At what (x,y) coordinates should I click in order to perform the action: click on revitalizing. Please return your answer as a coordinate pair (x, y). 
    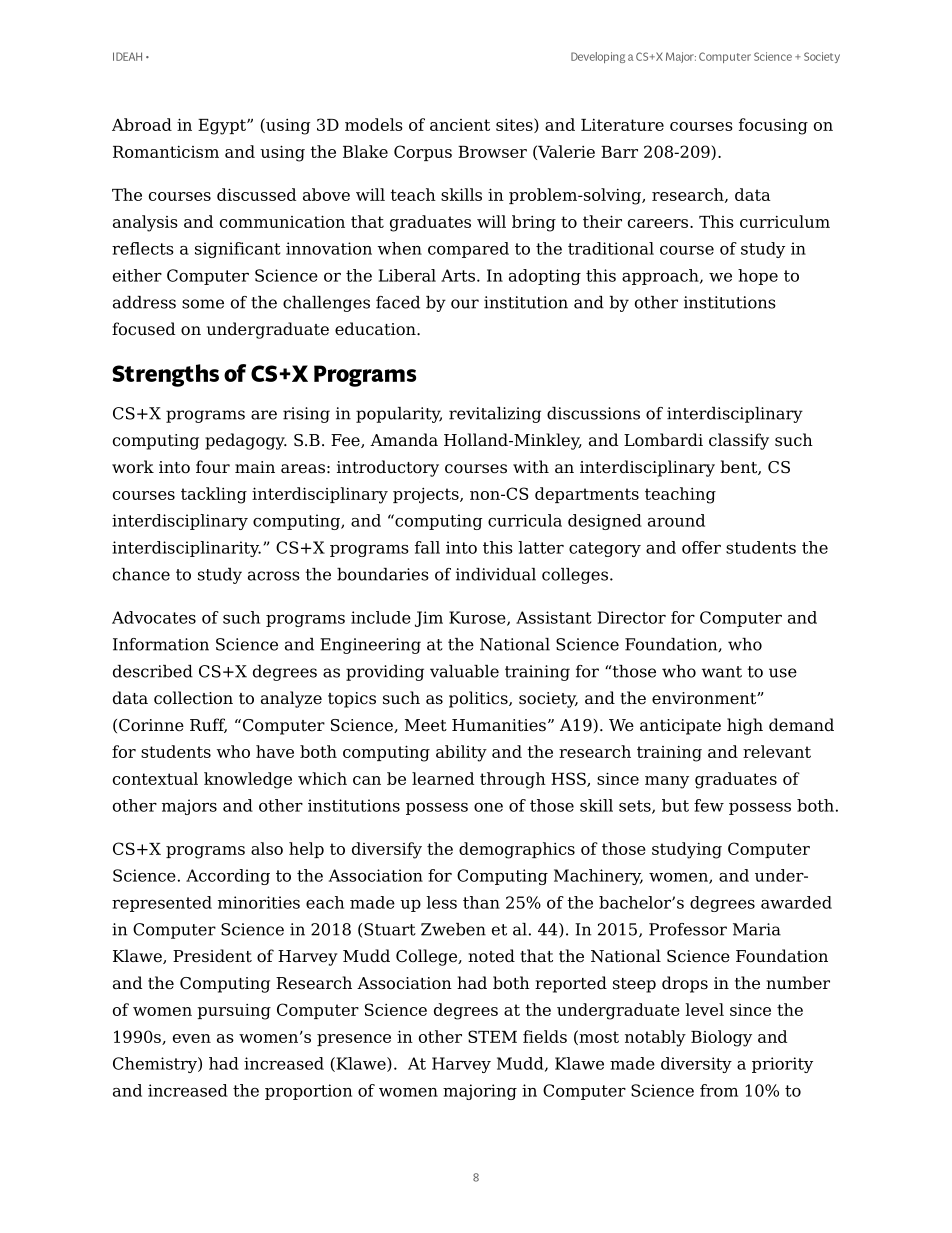
    Looking at the image, I should click on (495, 415).
